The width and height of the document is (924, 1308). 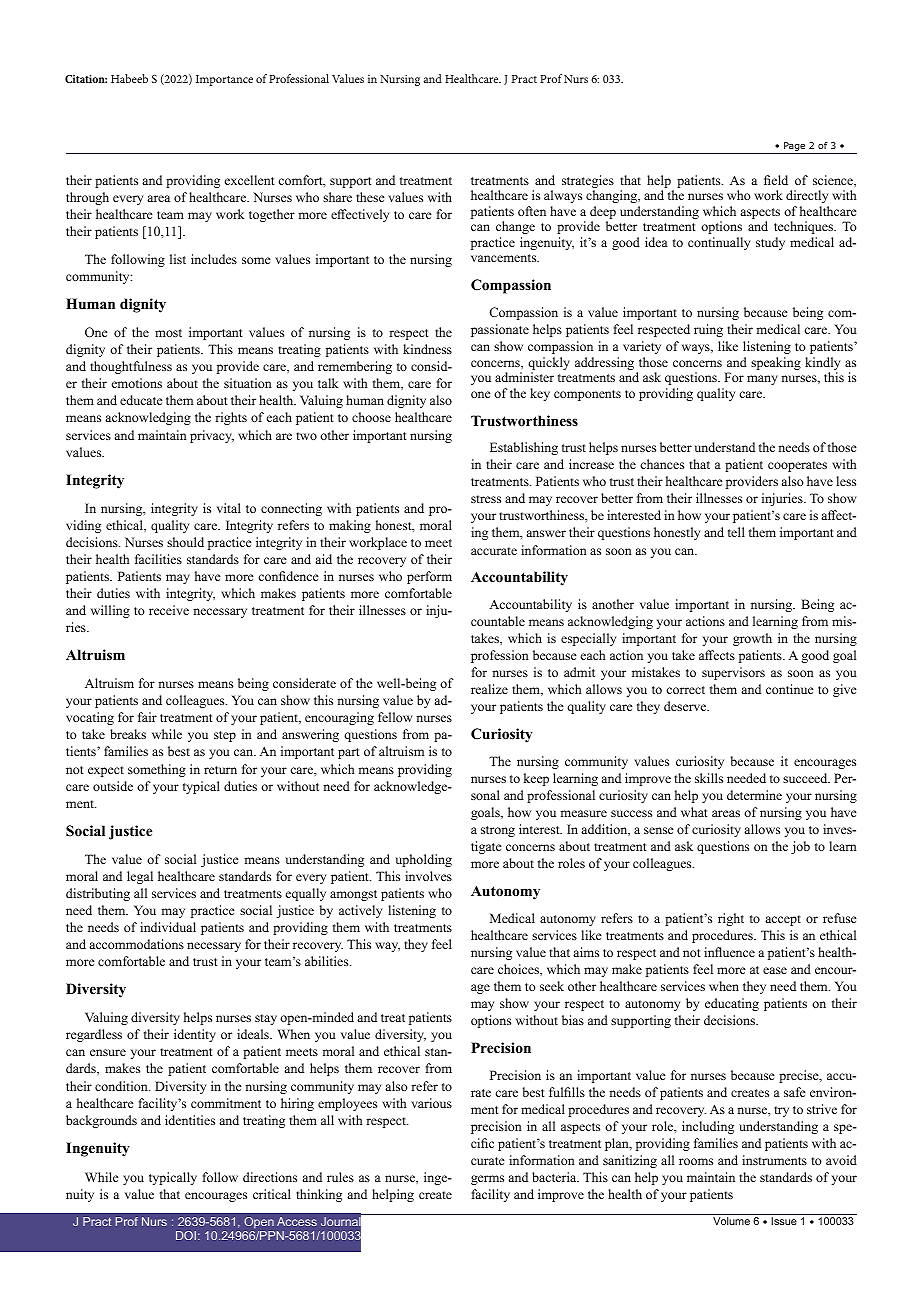 What do you see at coordinates (800, 847) in the document?
I see `job` at bounding box center [800, 847].
